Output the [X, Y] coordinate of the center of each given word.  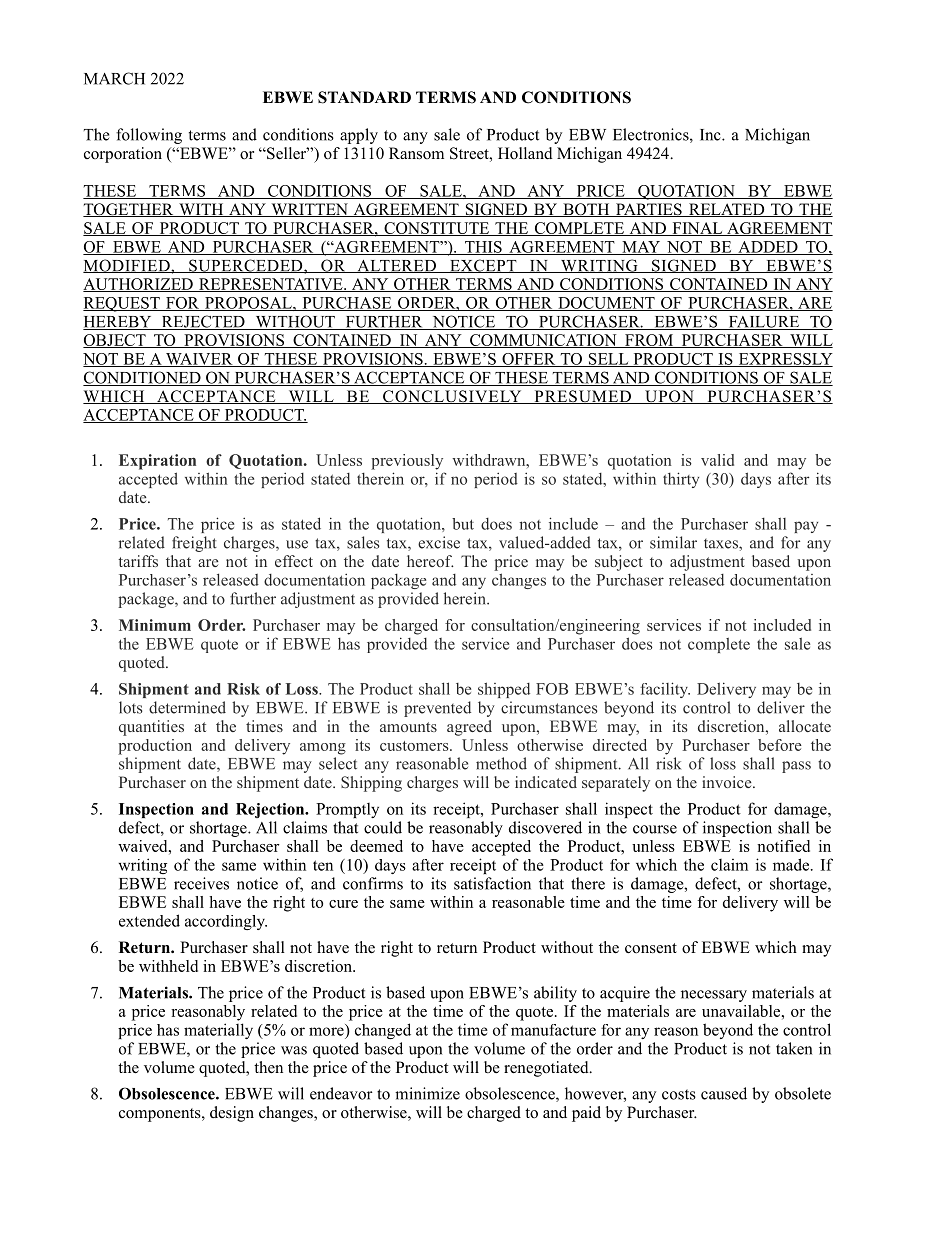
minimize [427, 1093]
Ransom [416, 153]
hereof [430, 561]
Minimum [155, 625]
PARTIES [649, 210]
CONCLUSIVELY [452, 397]
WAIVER [199, 360]
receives [201, 883]
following [149, 136]
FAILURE [764, 323]
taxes [722, 544]
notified [783, 846]
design [232, 1114]
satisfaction [492, 883]
